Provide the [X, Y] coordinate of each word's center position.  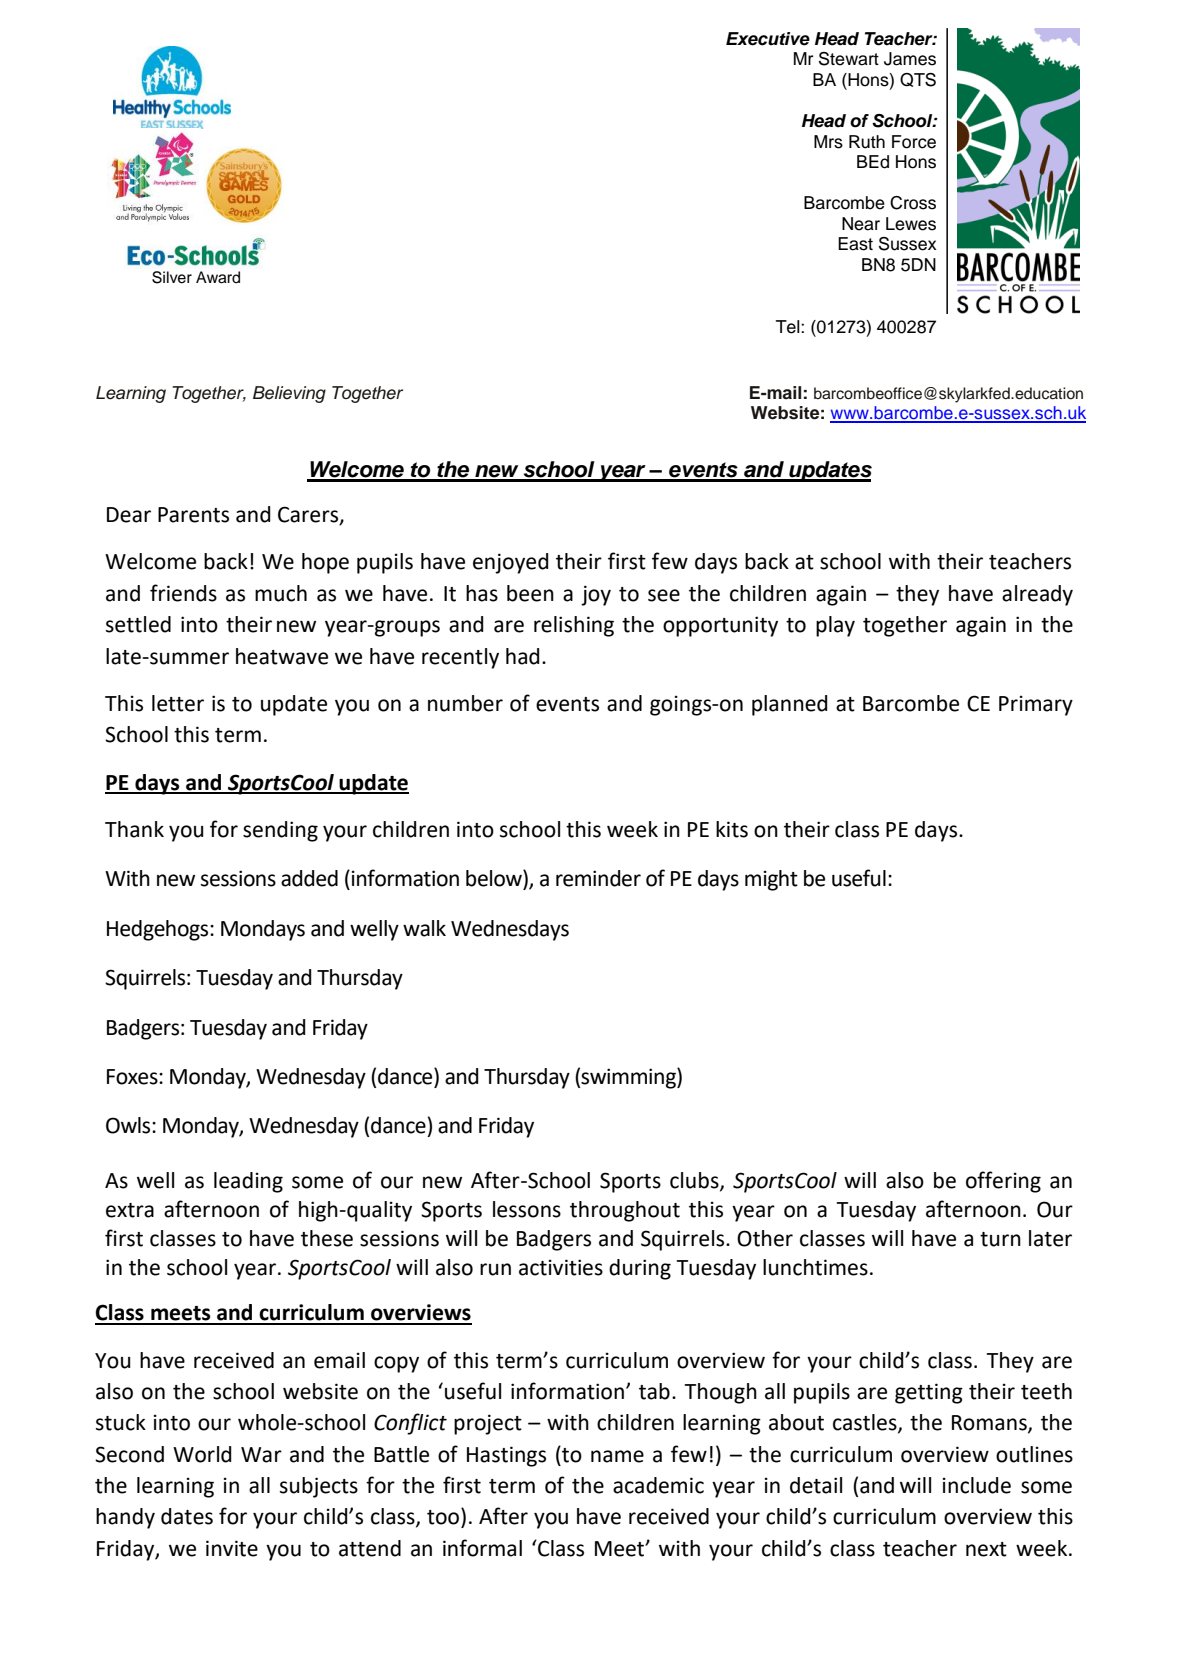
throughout [625, 1211]
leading [248, 1182]
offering [1003, 1182]
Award [218, 277]
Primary [1036, 705]
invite [232, 1548]
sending [280, 831]
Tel [789, 327]
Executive [768, 39]
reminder [598, 878]
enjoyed [511, 563]
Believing [289, 394]
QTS [918, 80]
